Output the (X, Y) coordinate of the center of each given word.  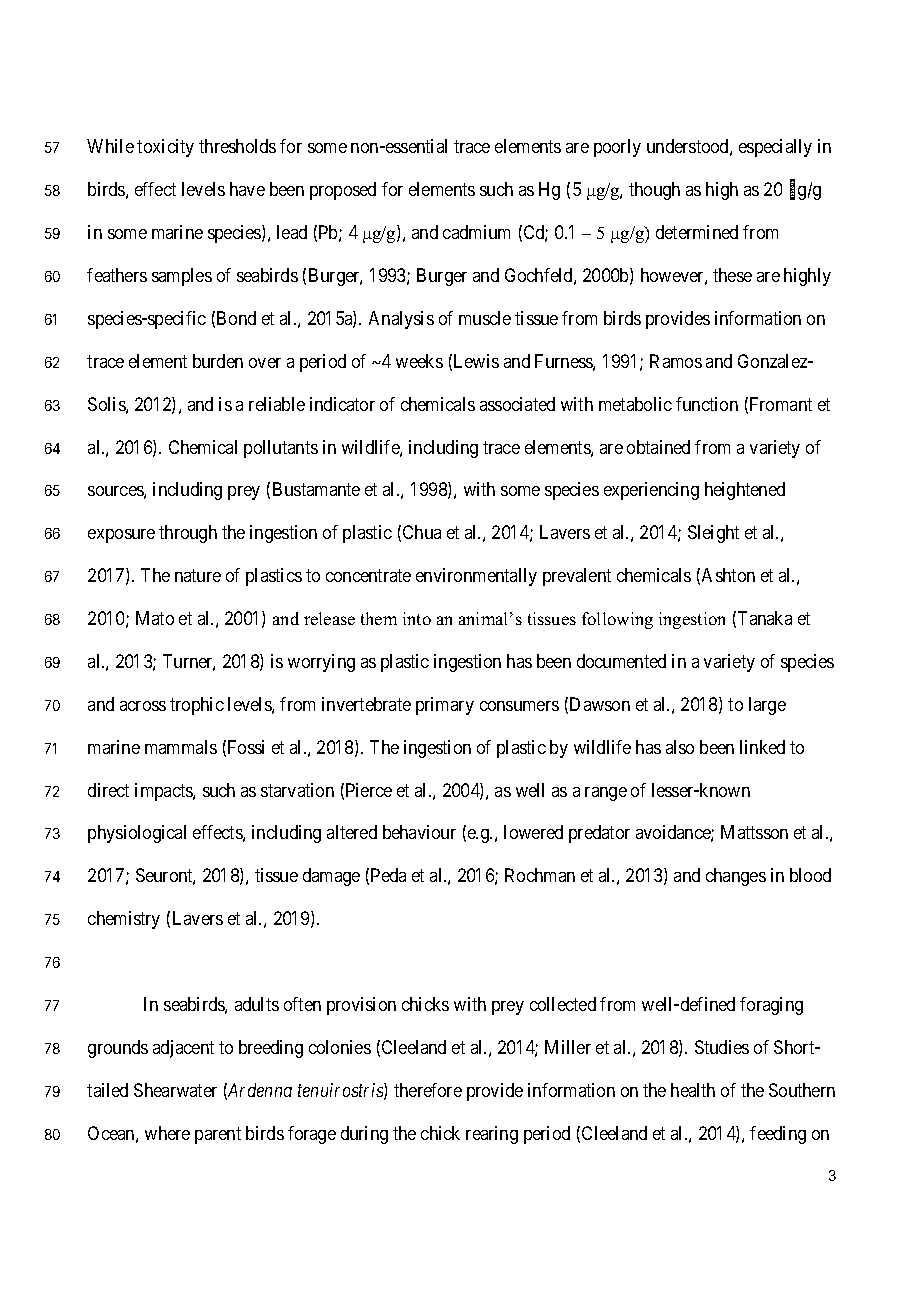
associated (517, 404)
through (188, 534)
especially (775, 148)
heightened (745, 491)
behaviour (419, 832)
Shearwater (175, 1090)
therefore (428, 1090)
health (693, 1090)
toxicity (165, 148)
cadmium (476, 232)
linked (762, 747)
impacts (164, 792)
